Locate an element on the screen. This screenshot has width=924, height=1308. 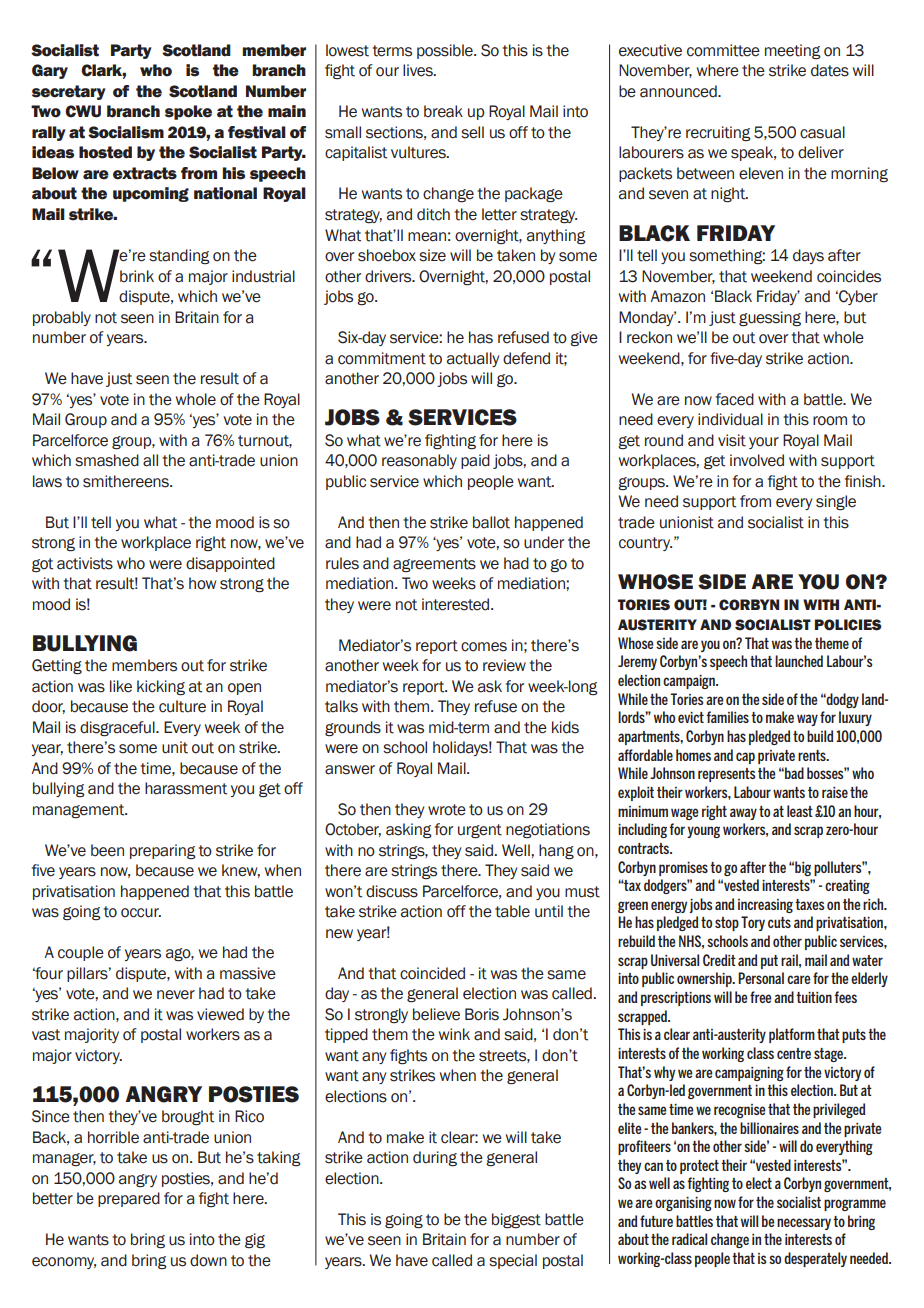
comes is located at coordinates (484, 647).
